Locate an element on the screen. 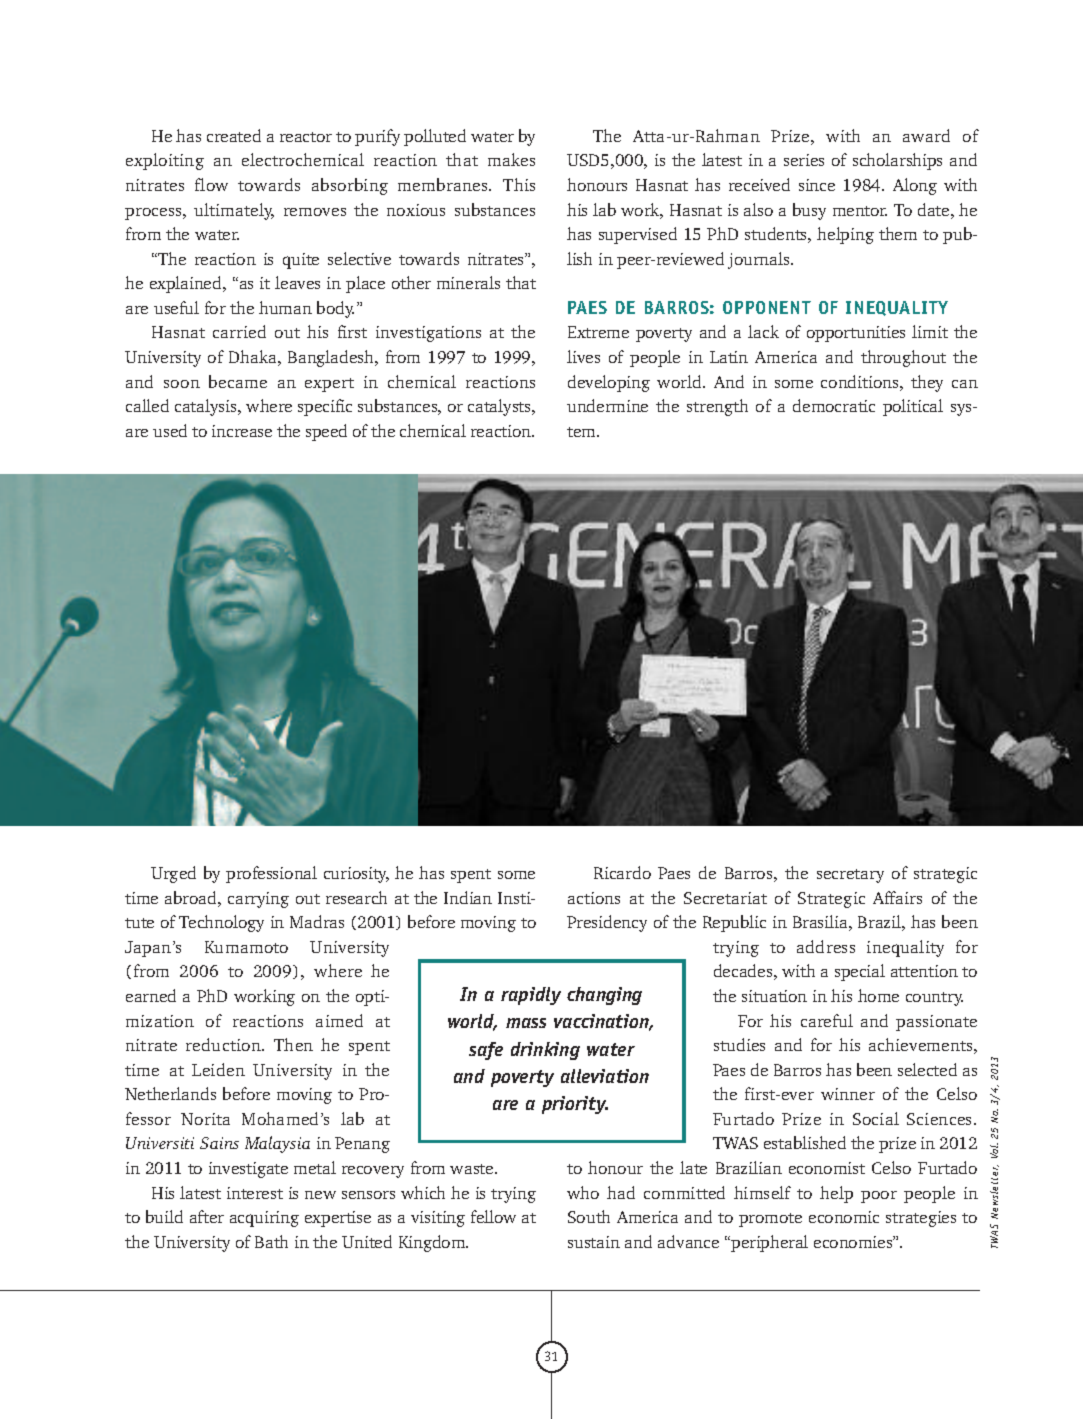 Image resolution: width=1083 pixels, height=1419 pixels. Kumamoto is located at coordinates (246, 947).
